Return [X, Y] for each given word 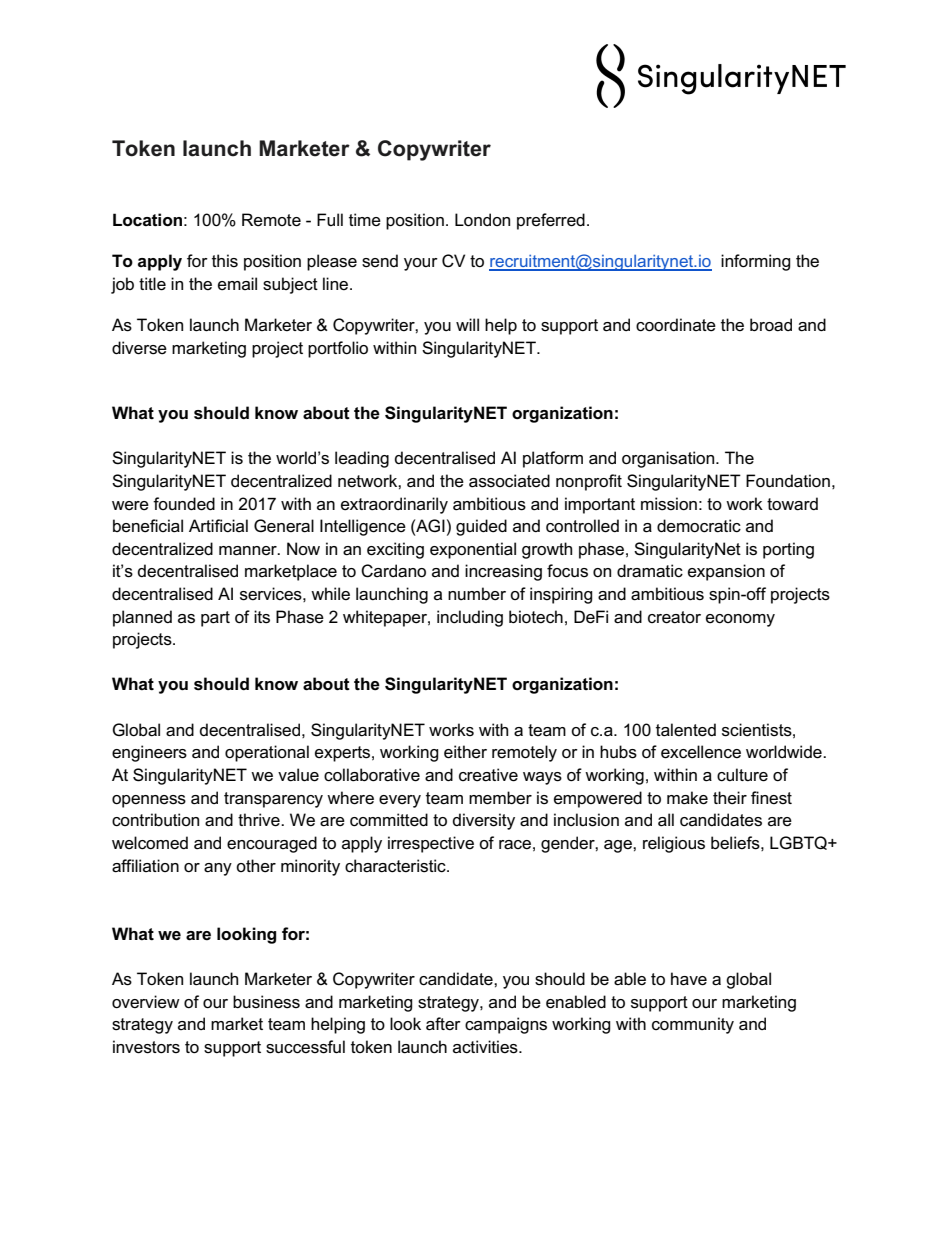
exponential [473, 550]
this [225, 261]
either [465, 752]
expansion [726, 572]
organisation [669, 459]
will [467, 324]
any [218, 869]
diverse [139, 348]
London [482, 220]
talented [686, 730]
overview [146, 1002]
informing [756, 262]
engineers [149, 753]
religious [674, 844]
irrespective [431, 844]
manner [249, 551]
